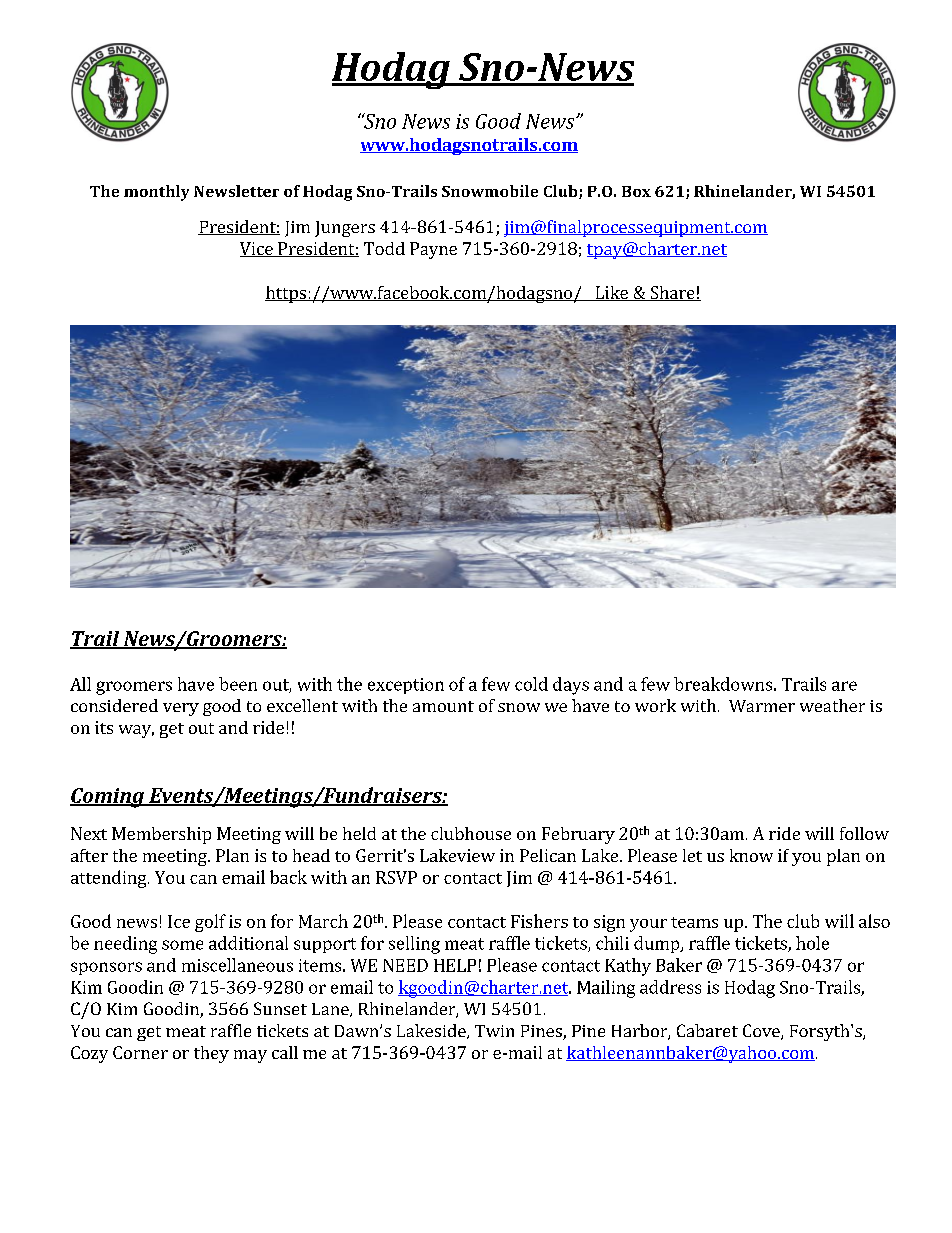  Describe the element at coordinates (636, 191) in the screenshot. I see `Box` at that location.
